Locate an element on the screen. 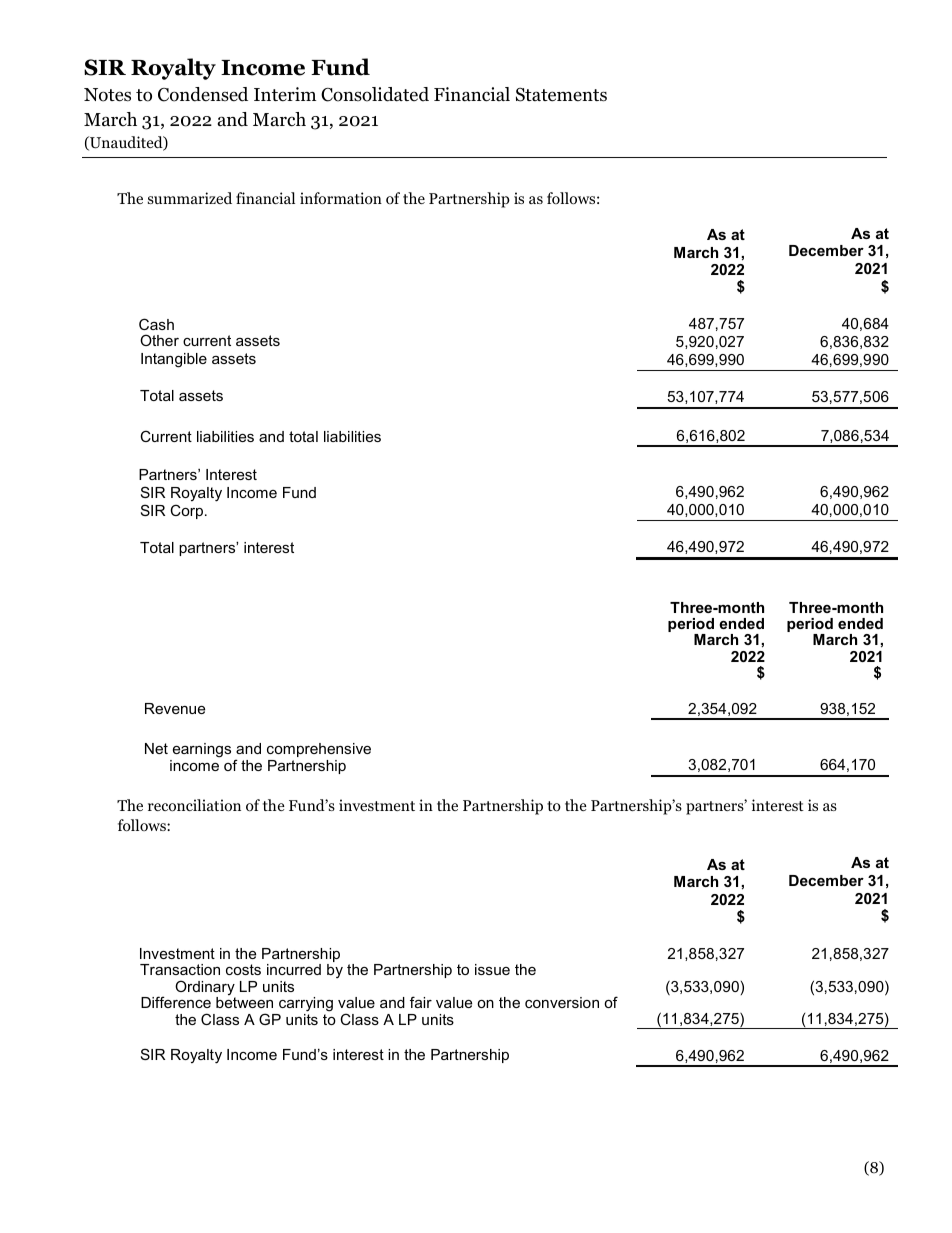  Transaction is located at coordinates (180, 969).
